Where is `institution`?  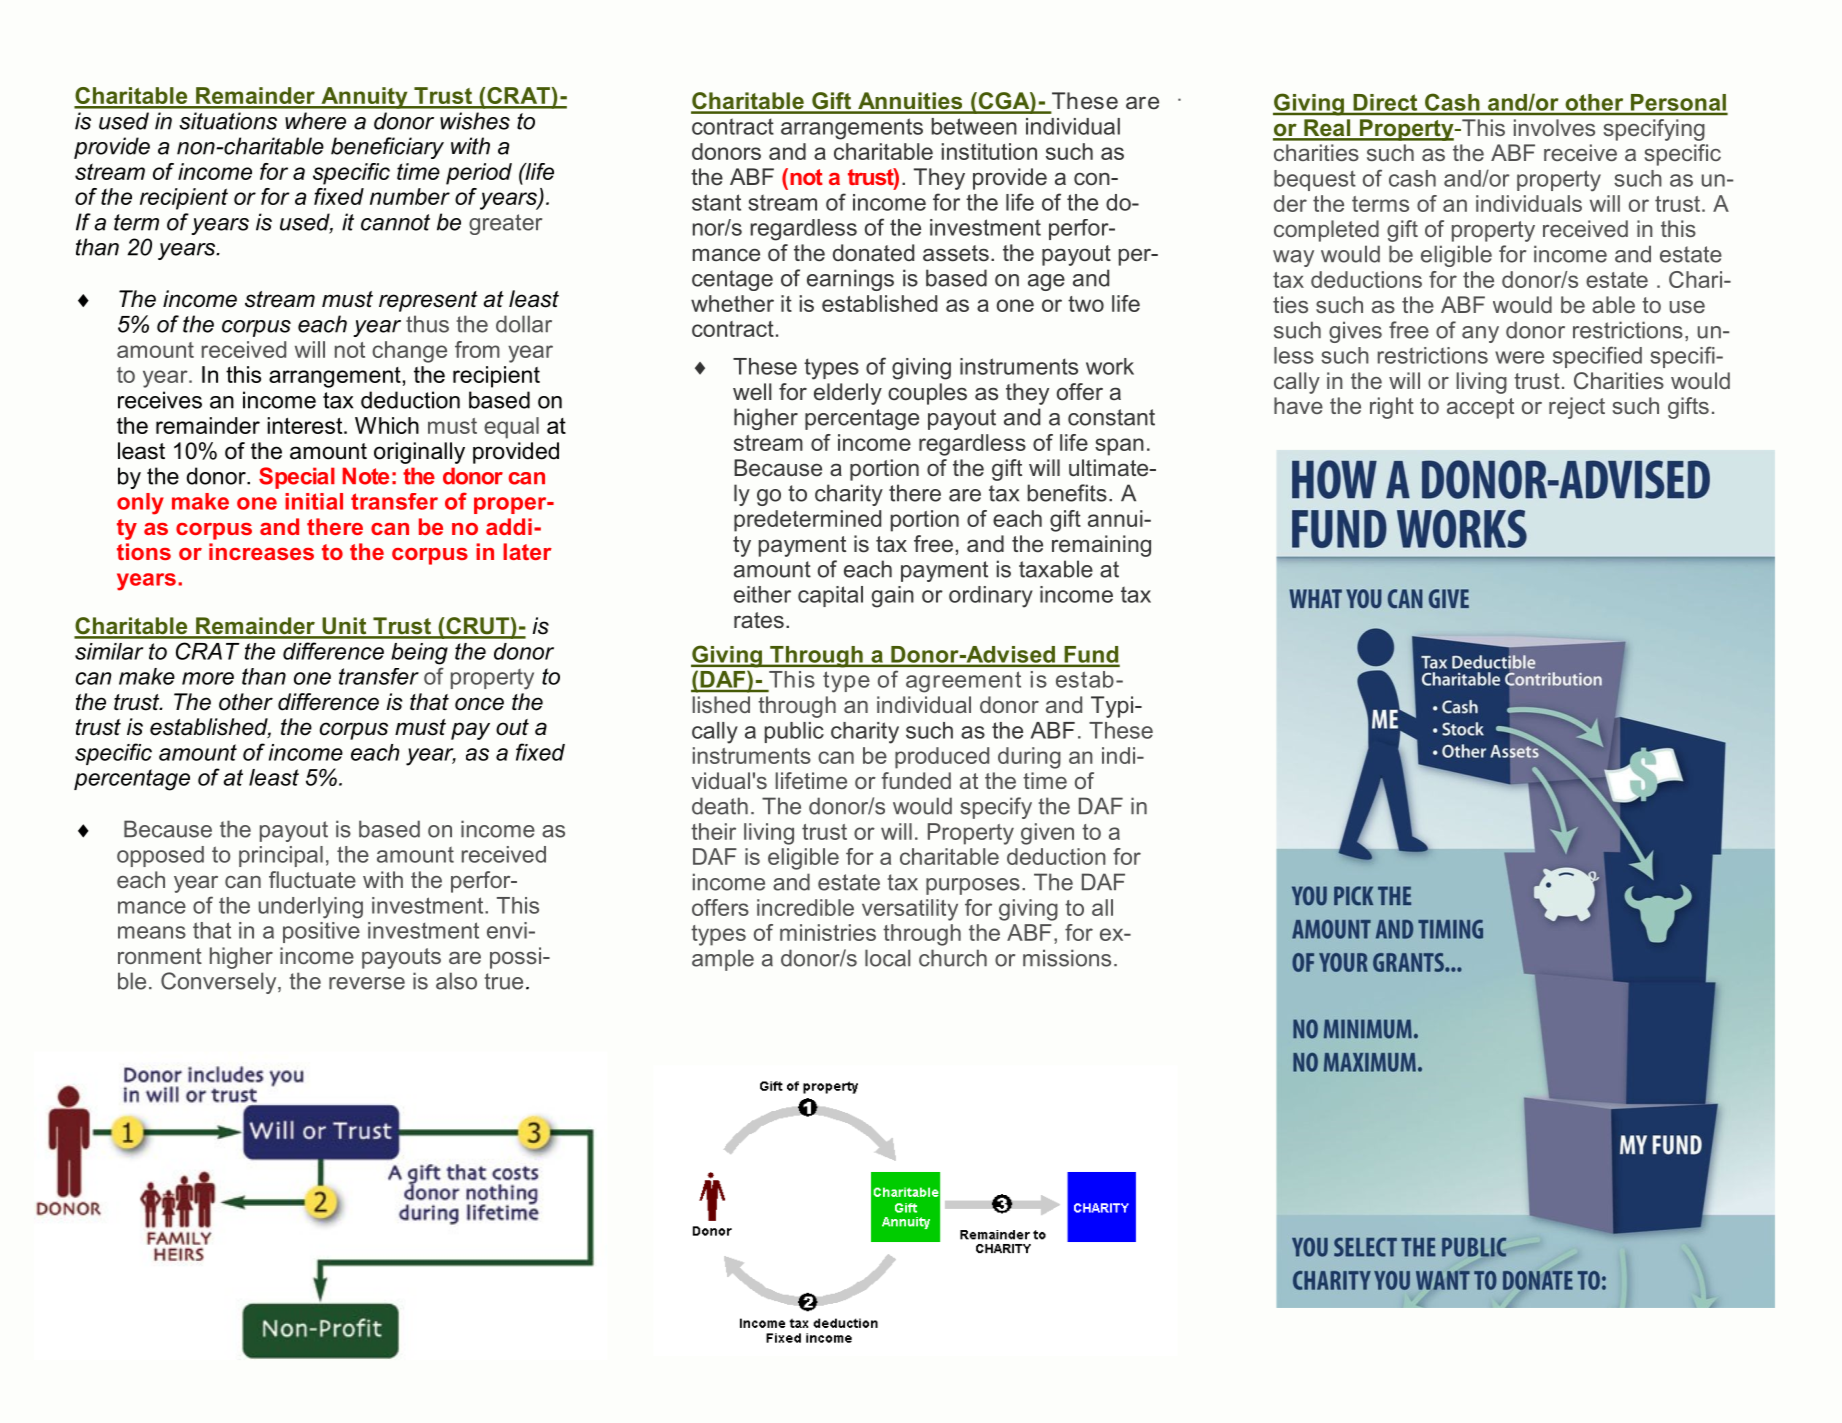
institution is located at coordinates (989, 151).
